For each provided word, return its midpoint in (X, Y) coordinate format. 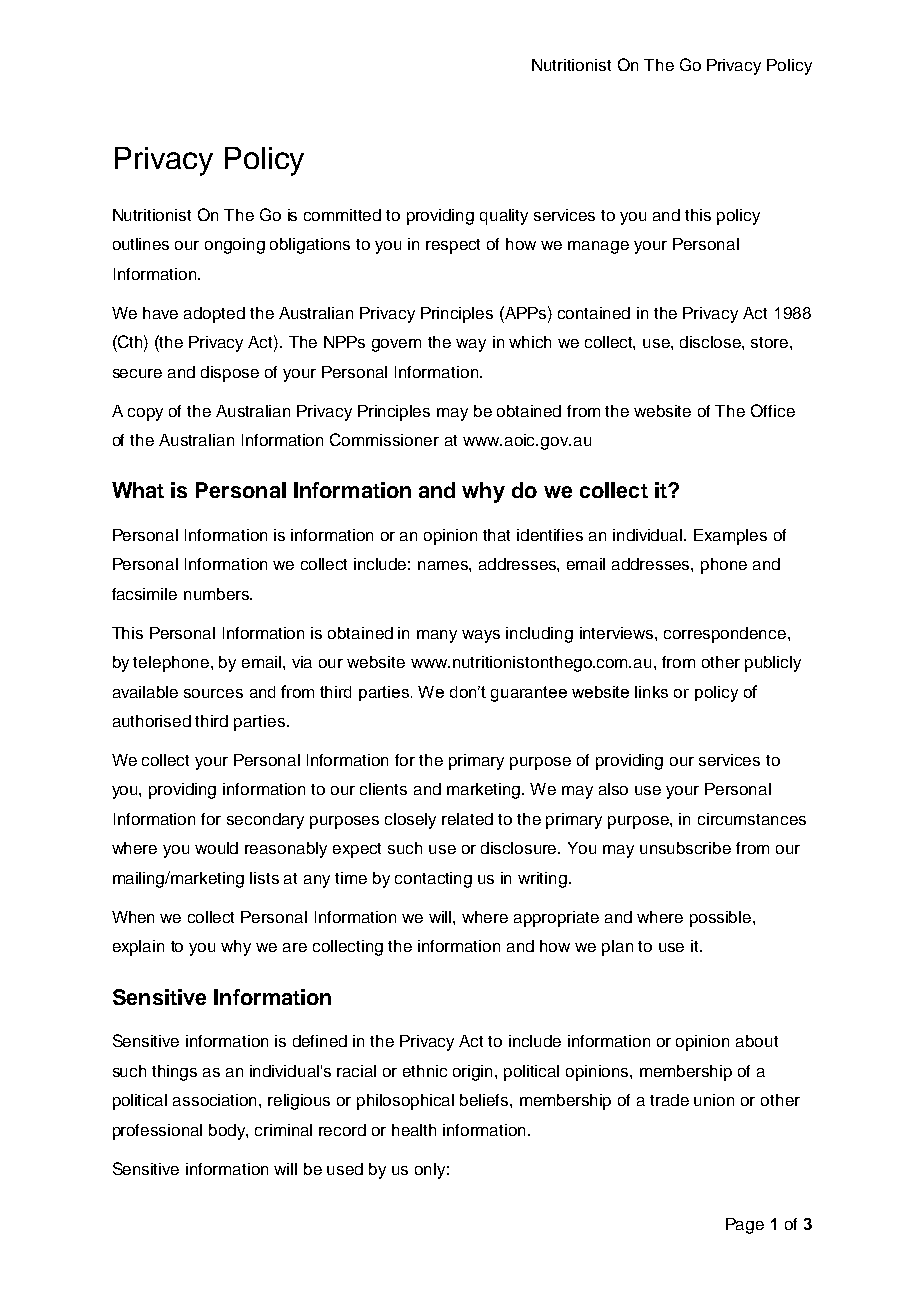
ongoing (235, 246)
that (496, 535)
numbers (217, 594)
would (216, 848)
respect (453, 246)
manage (598, 247)
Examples (730, 537)
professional (157, 1132)
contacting (433, 880)
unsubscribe (685, 848)
